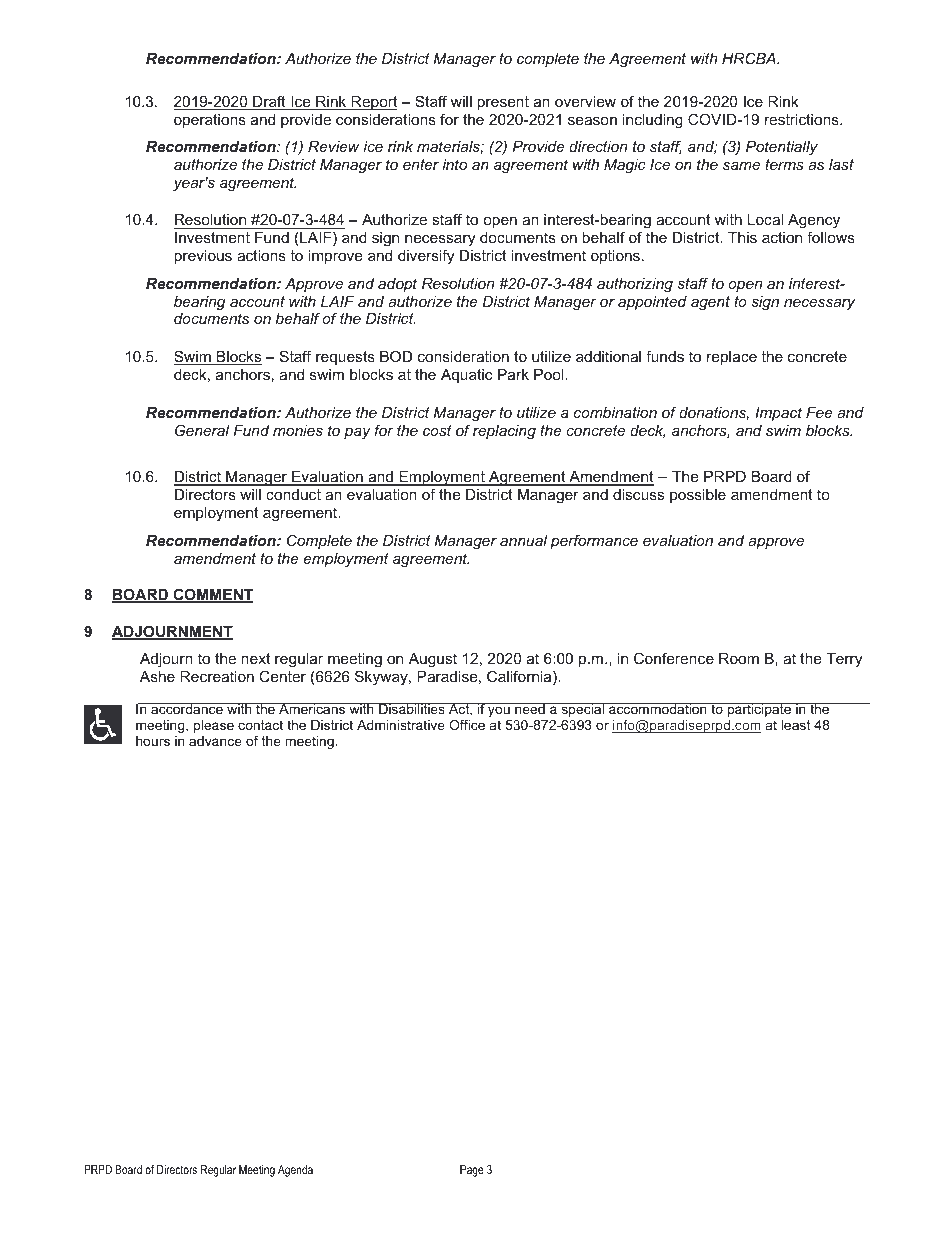 Image resolution: width=952 pixels, height=1233 pixels. I want to click on General, so click(202, 430).
